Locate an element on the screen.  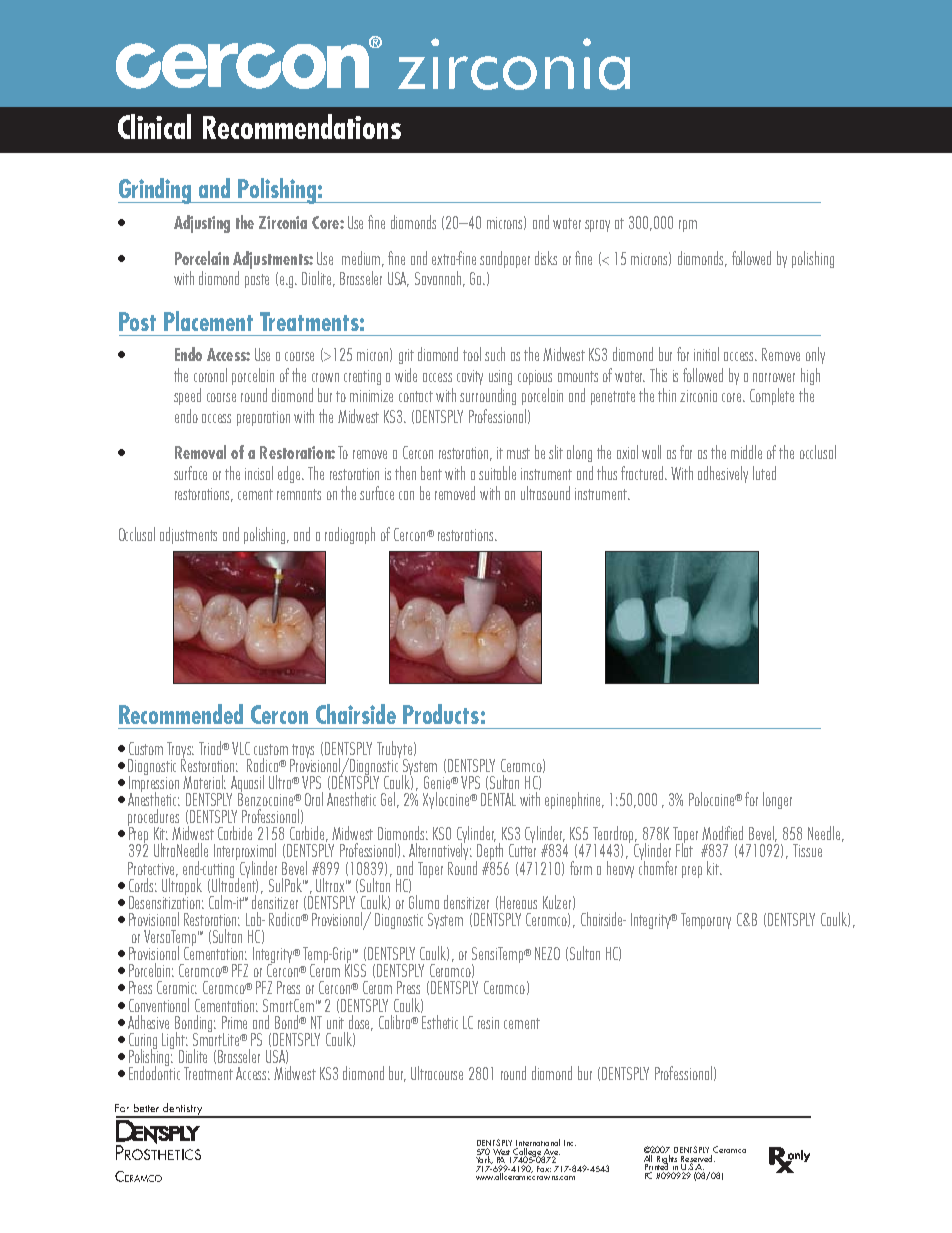
Clinical is located at coordinates (154, 126).
